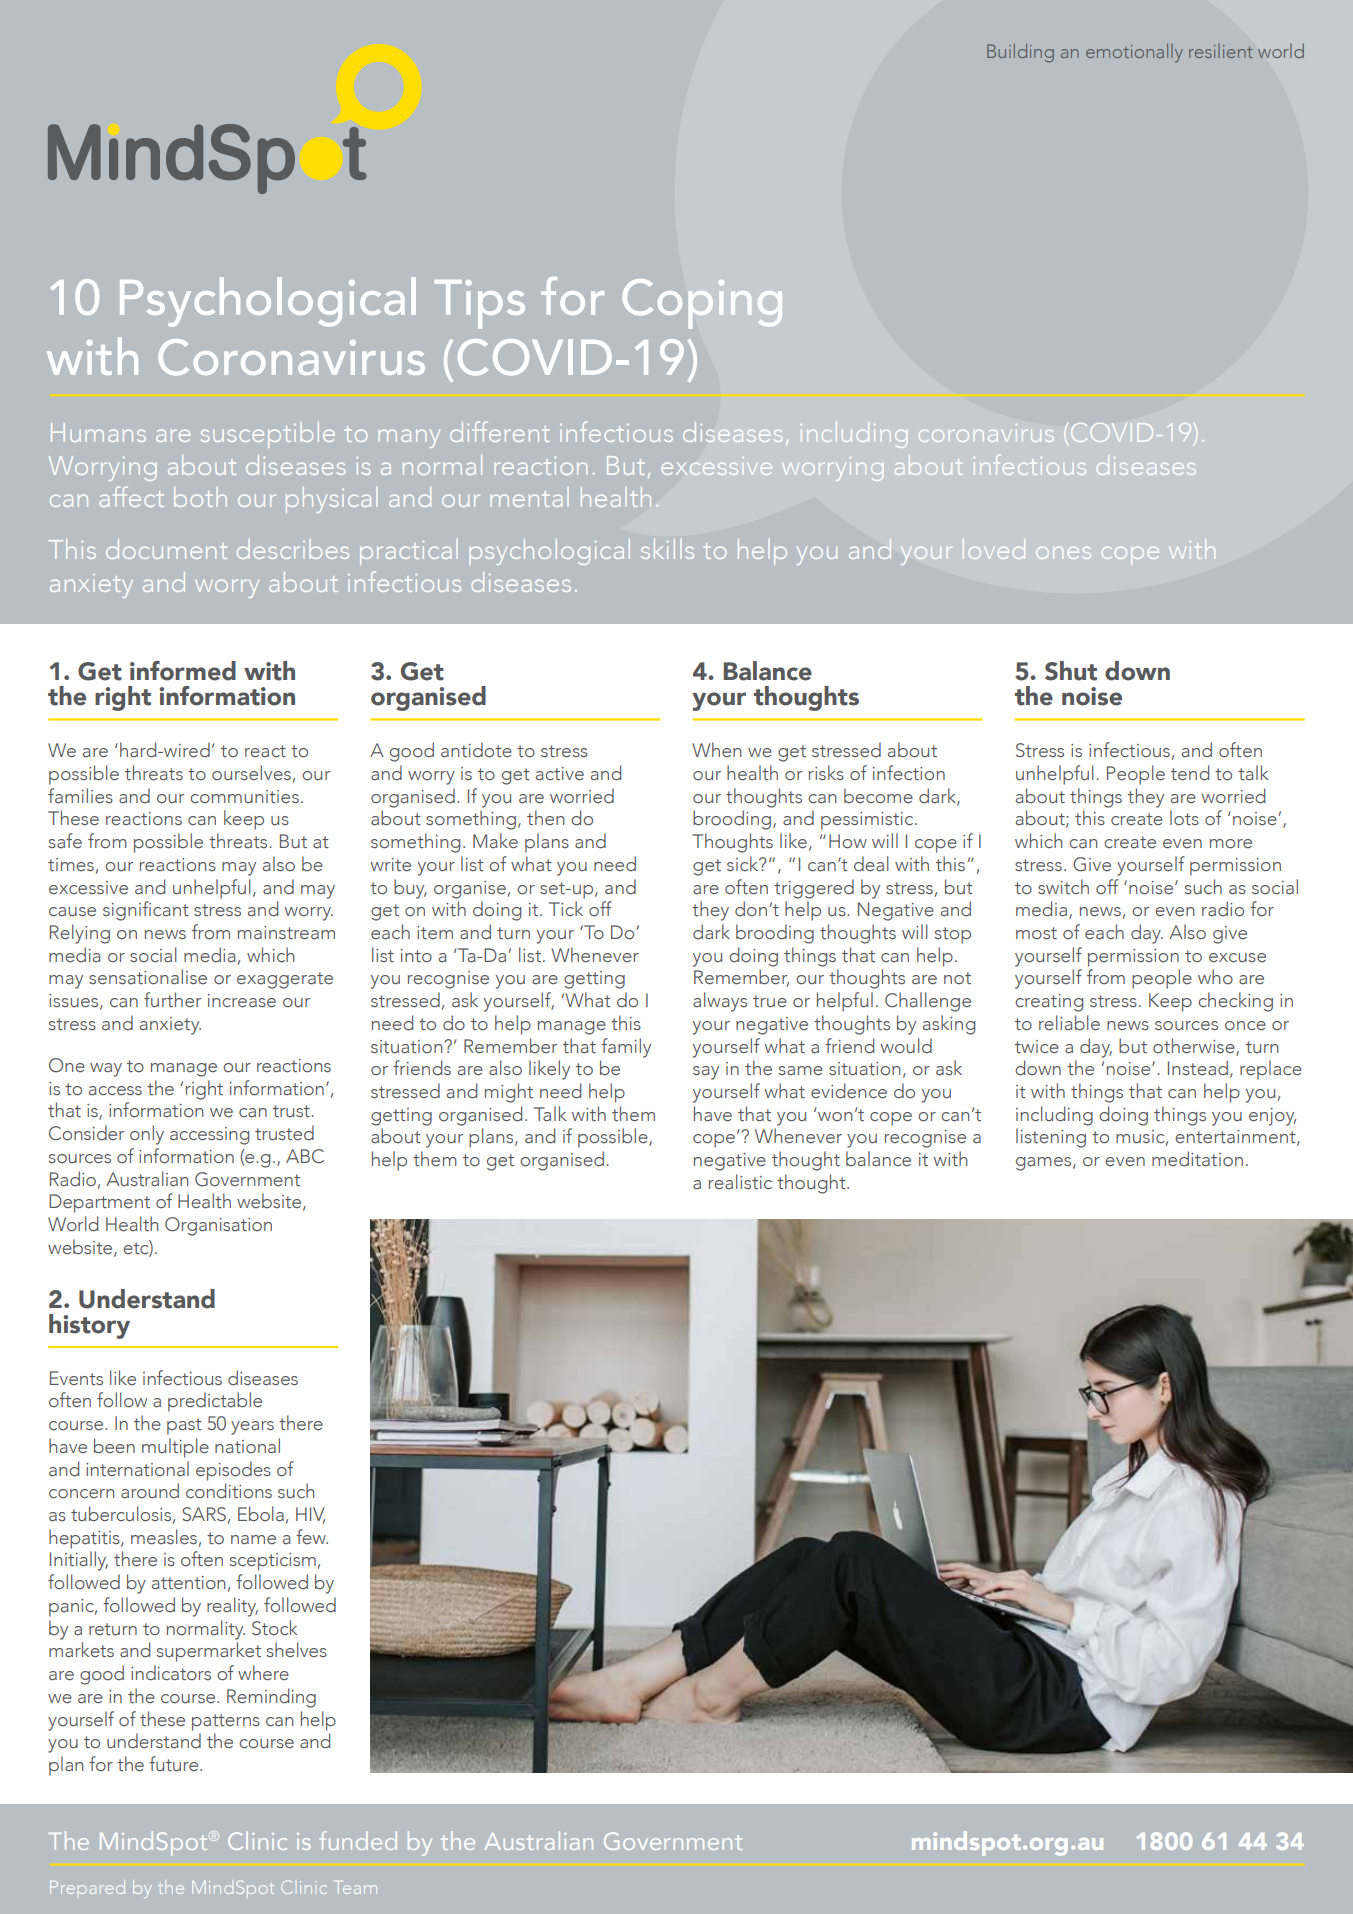  What do you see at coordinates (1063, 553) in the image?
I see `ones` at bounding box center [1063, 553].
